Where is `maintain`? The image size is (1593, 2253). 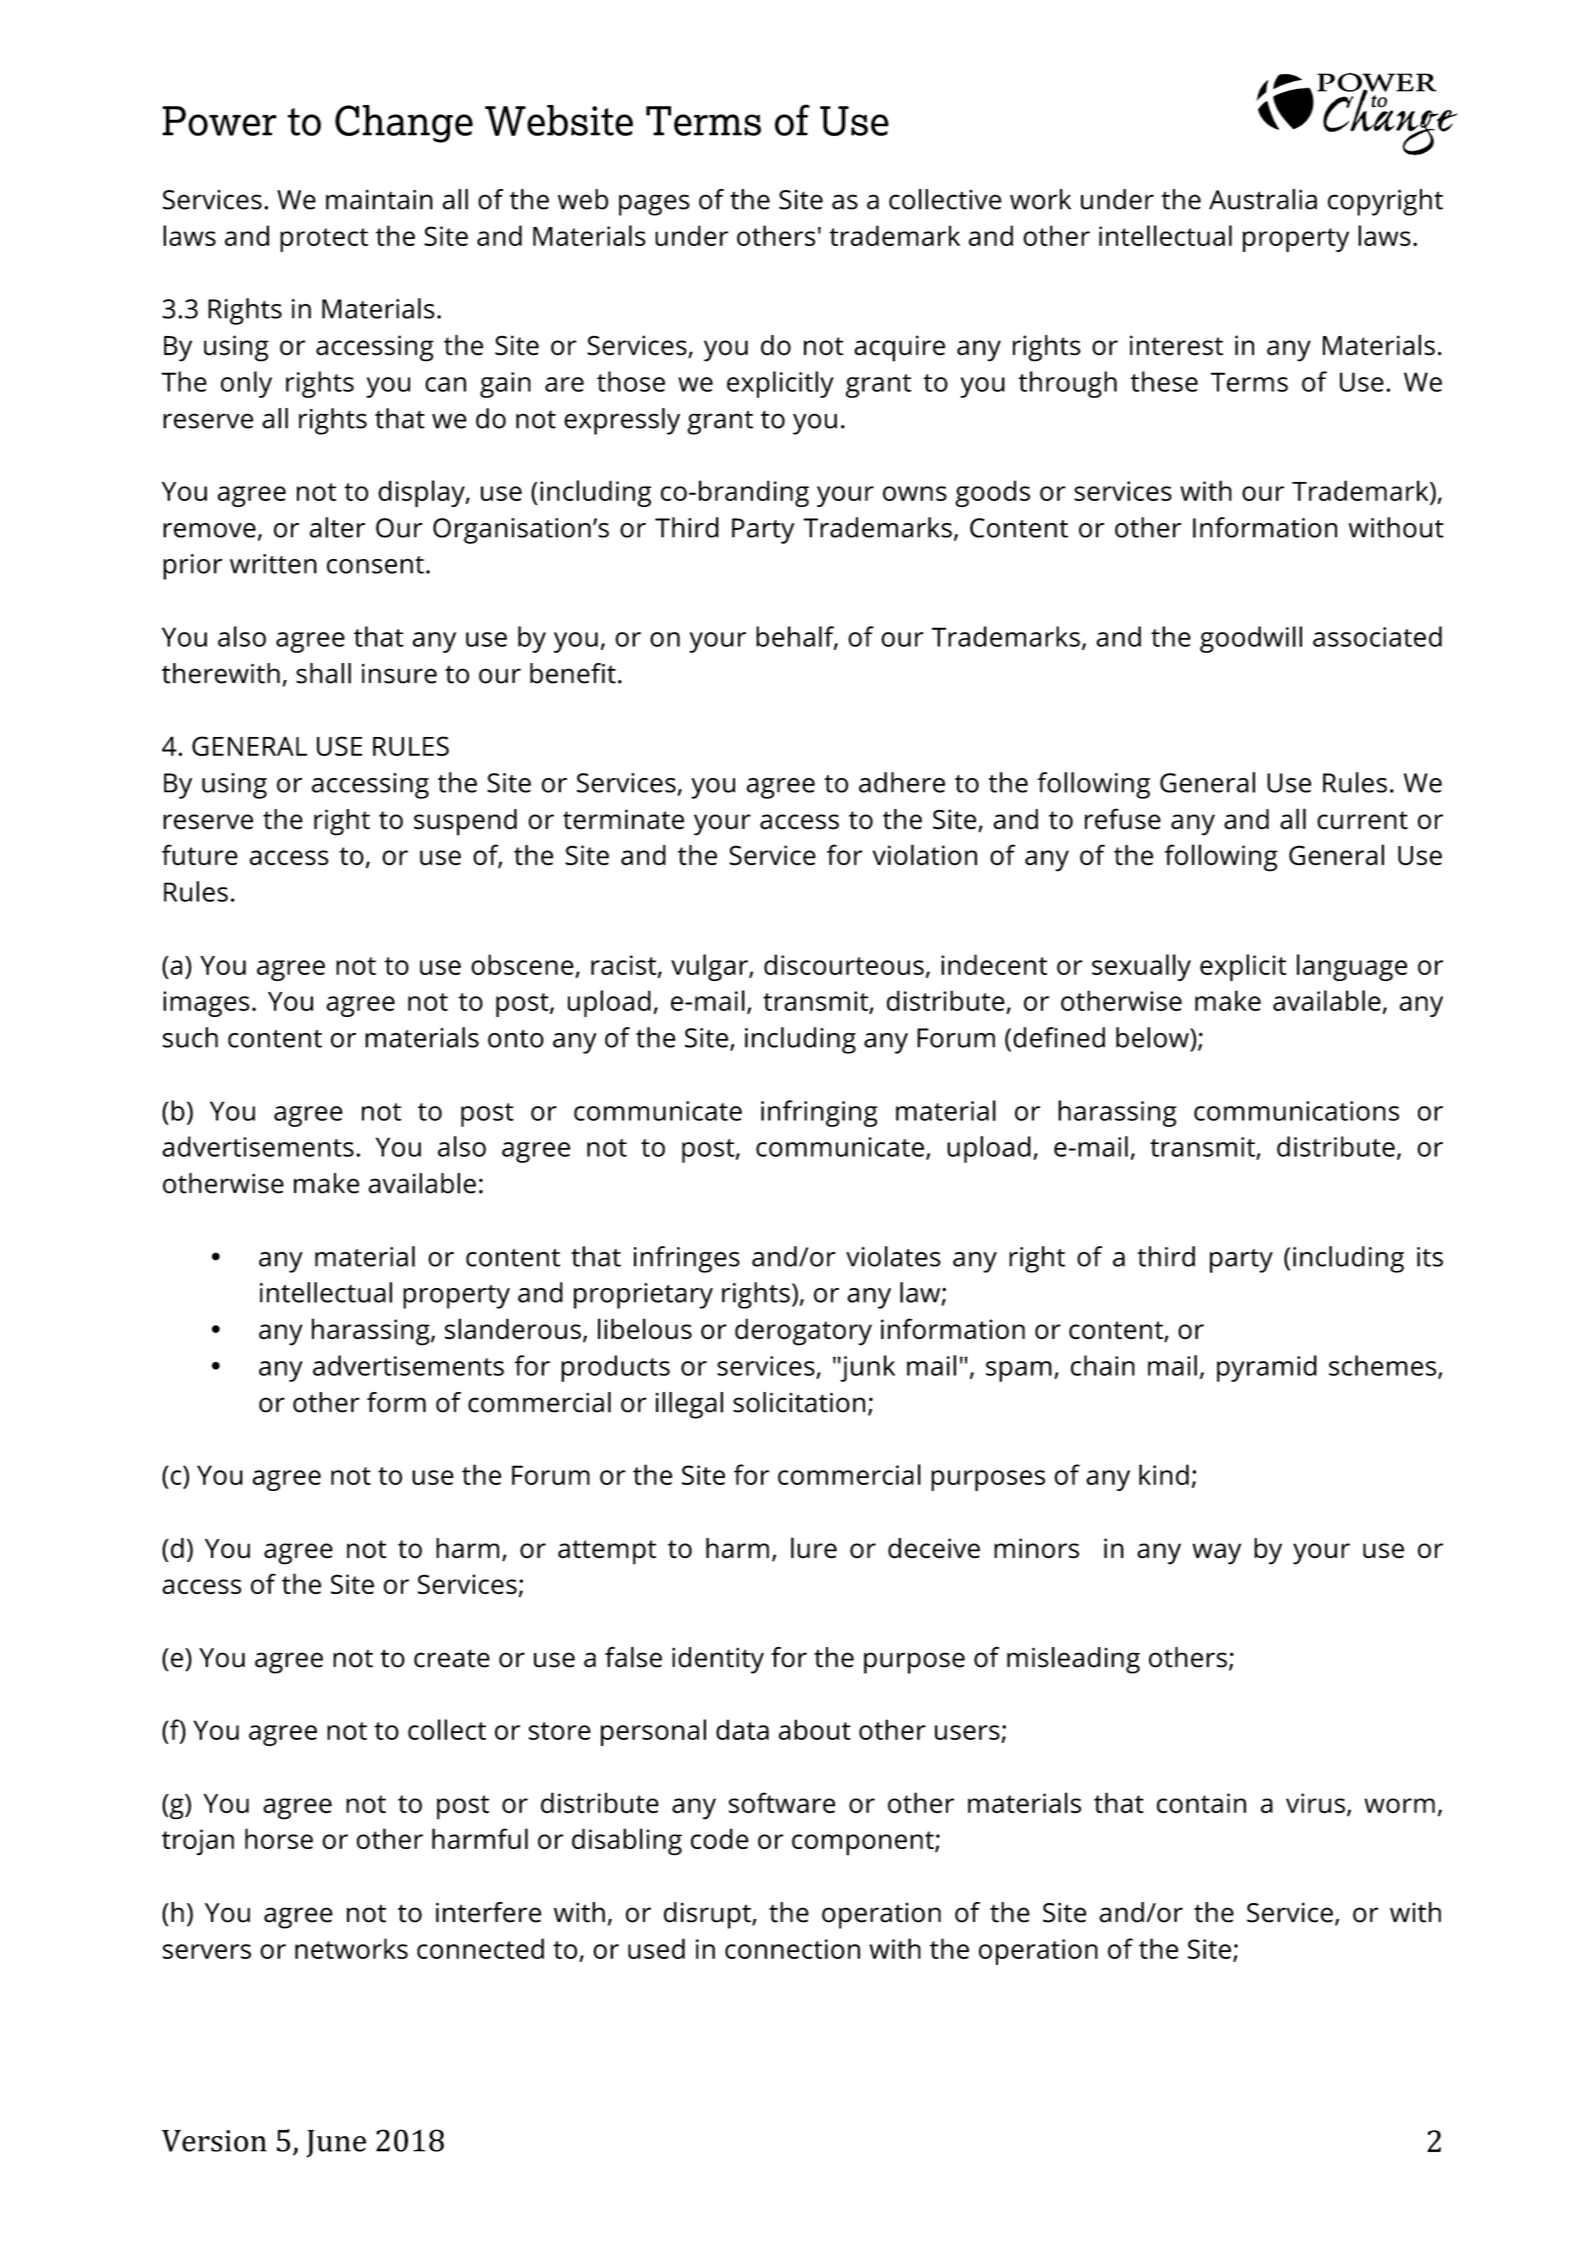
maintain is located at coordinates (379, 199).
